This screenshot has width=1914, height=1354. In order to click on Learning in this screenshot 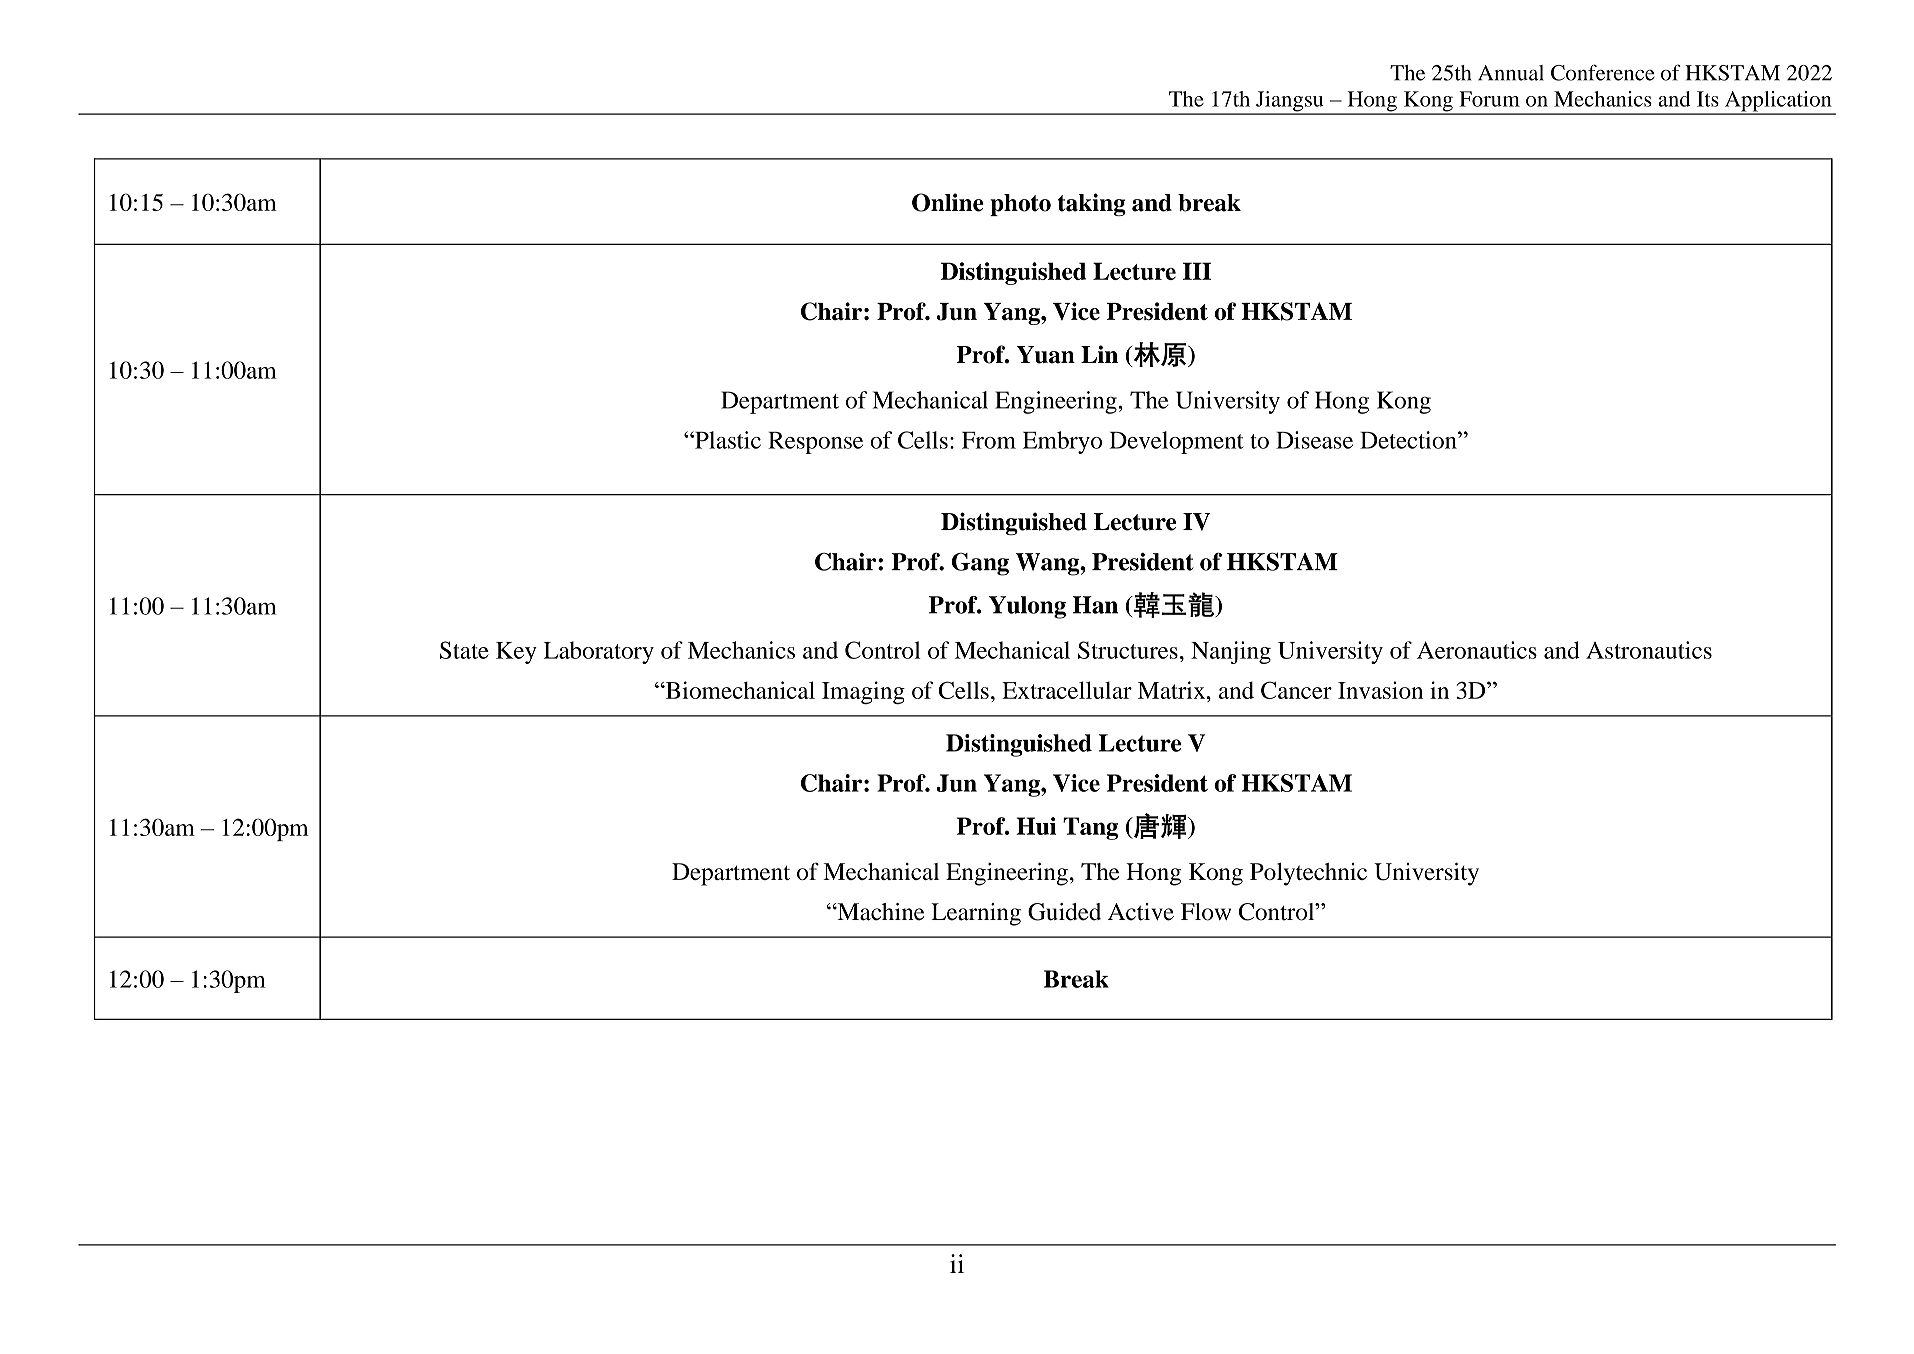, I will do `click(976, 914)`.
